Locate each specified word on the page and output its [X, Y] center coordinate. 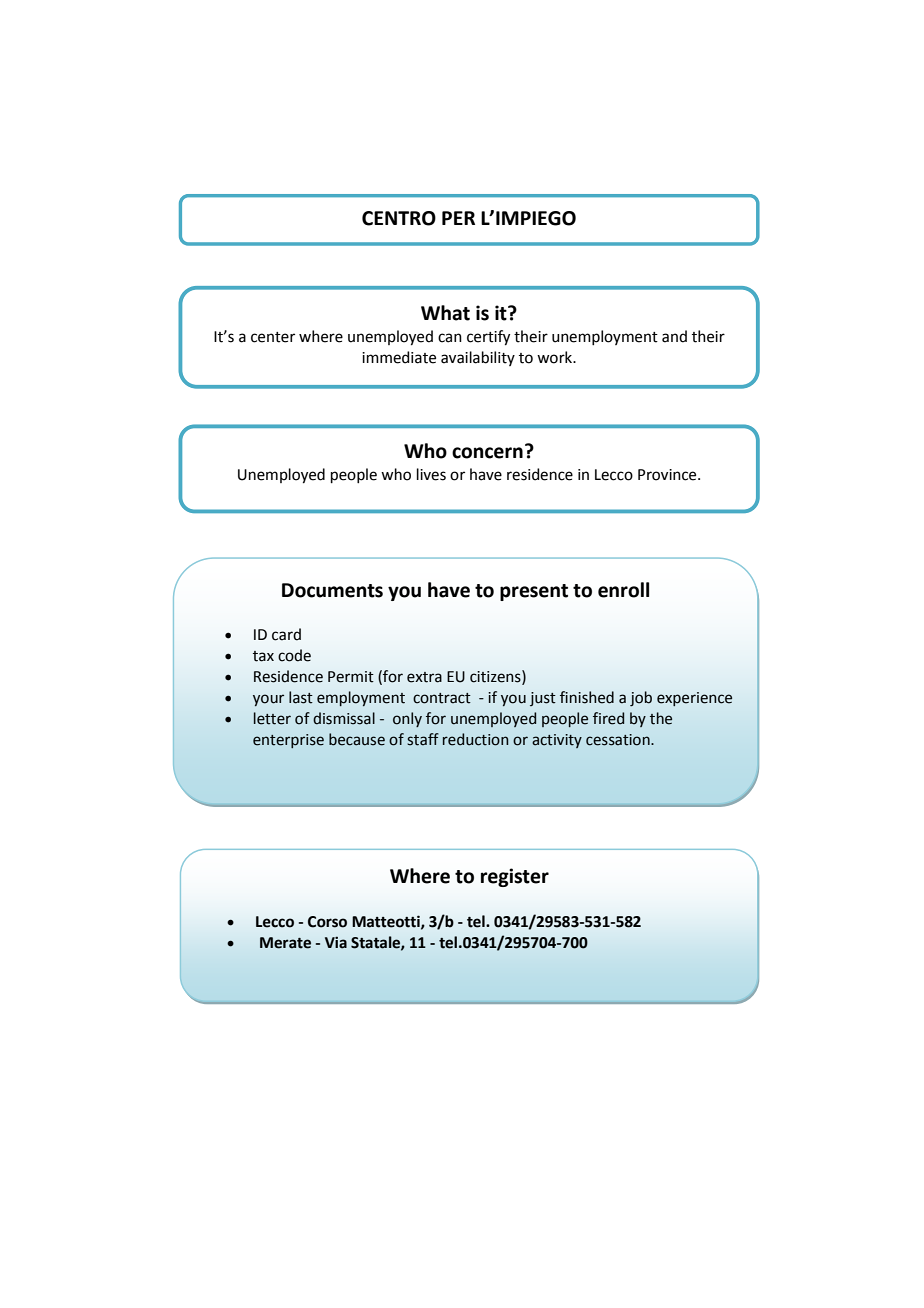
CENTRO [399, 218]
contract [442, 698]
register [515, 877]
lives [431, 474]
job [641, 699]
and [674, 336]
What [445, 313]
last [301, 697]
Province [668, 475]
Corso [327, 922]
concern [487, 453]
